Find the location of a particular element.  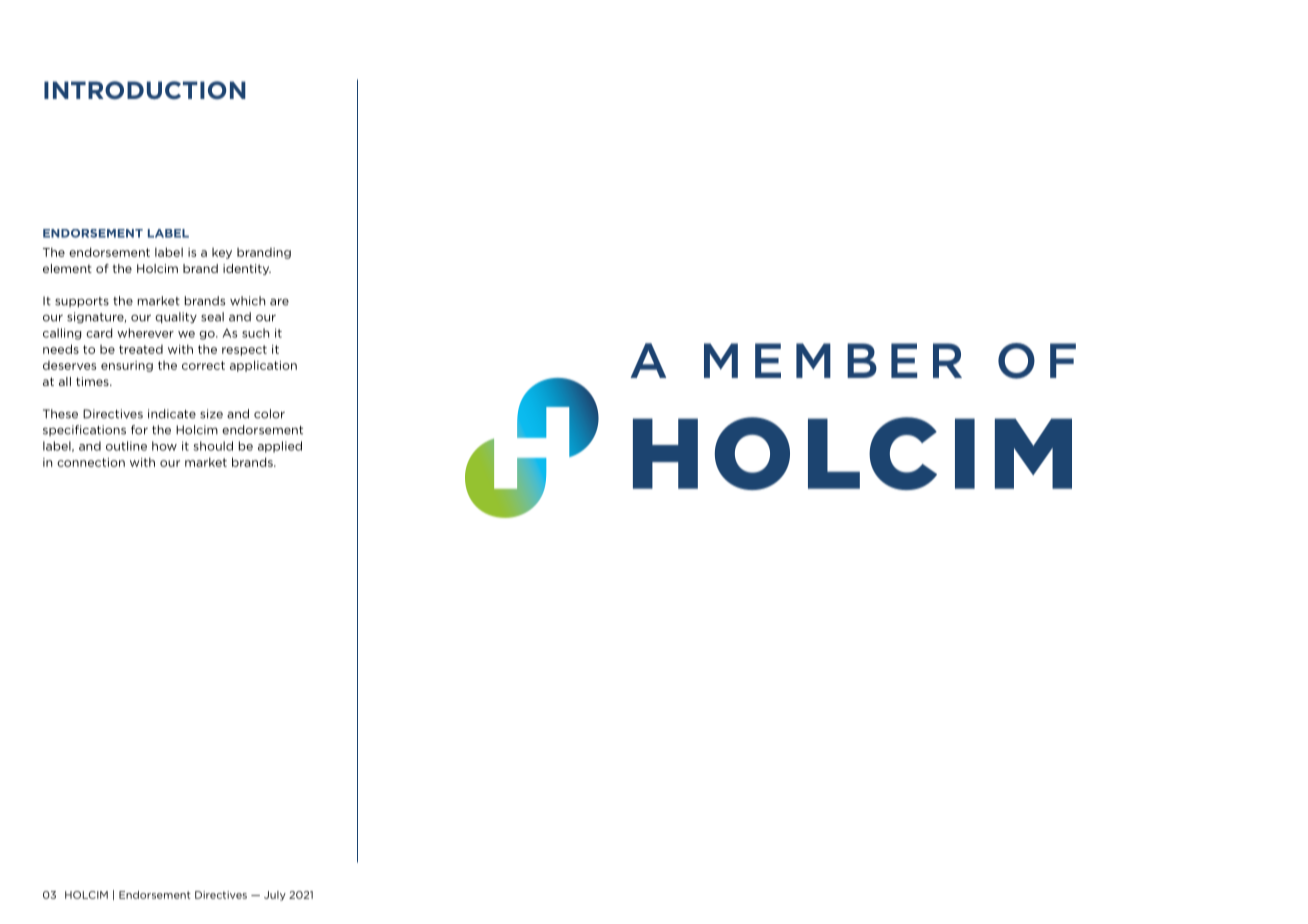

key is located at coordinates (222, 253).
